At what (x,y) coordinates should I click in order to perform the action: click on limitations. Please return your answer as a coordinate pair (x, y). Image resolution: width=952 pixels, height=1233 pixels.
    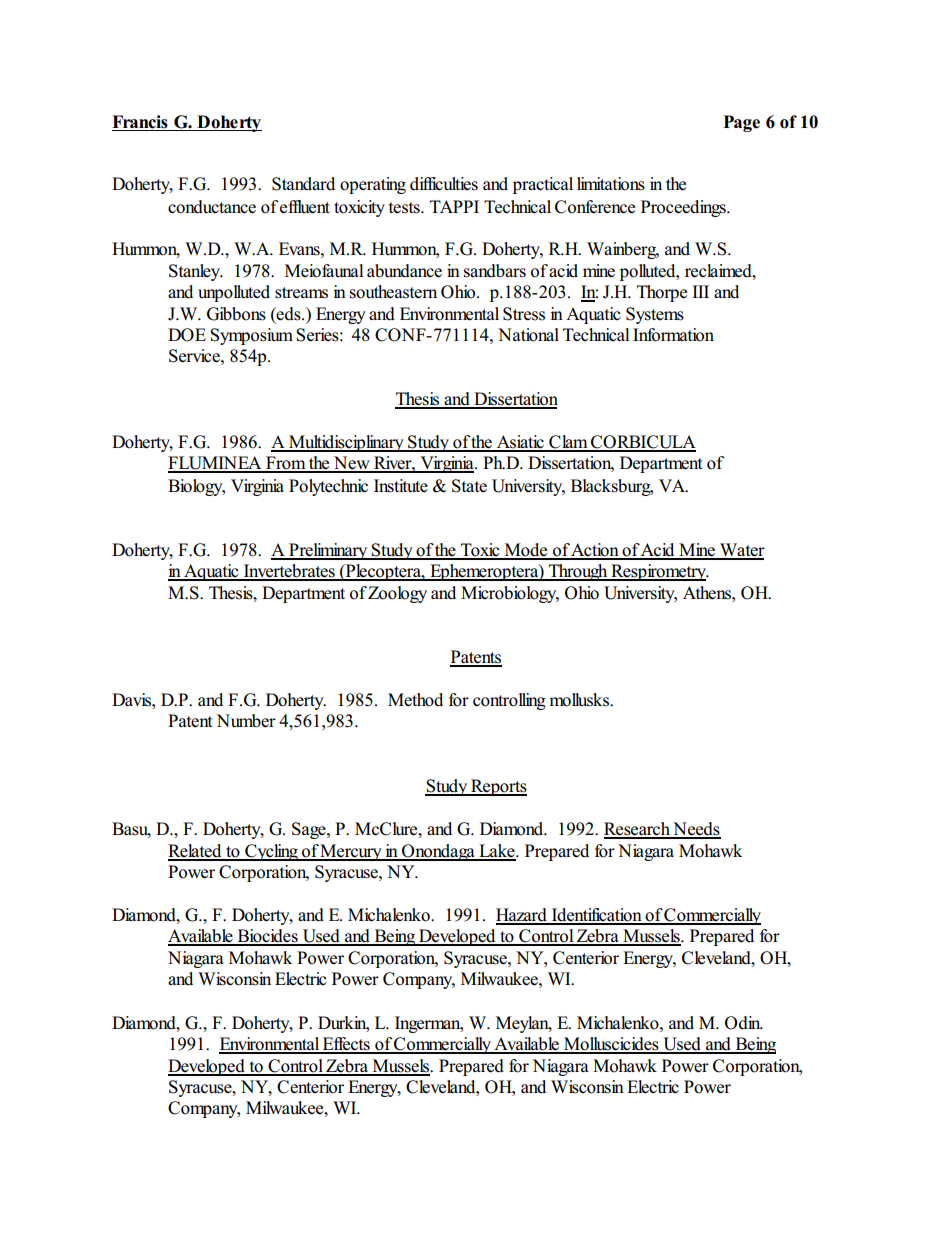
    Looking at the image, I should click on (611, 184).
